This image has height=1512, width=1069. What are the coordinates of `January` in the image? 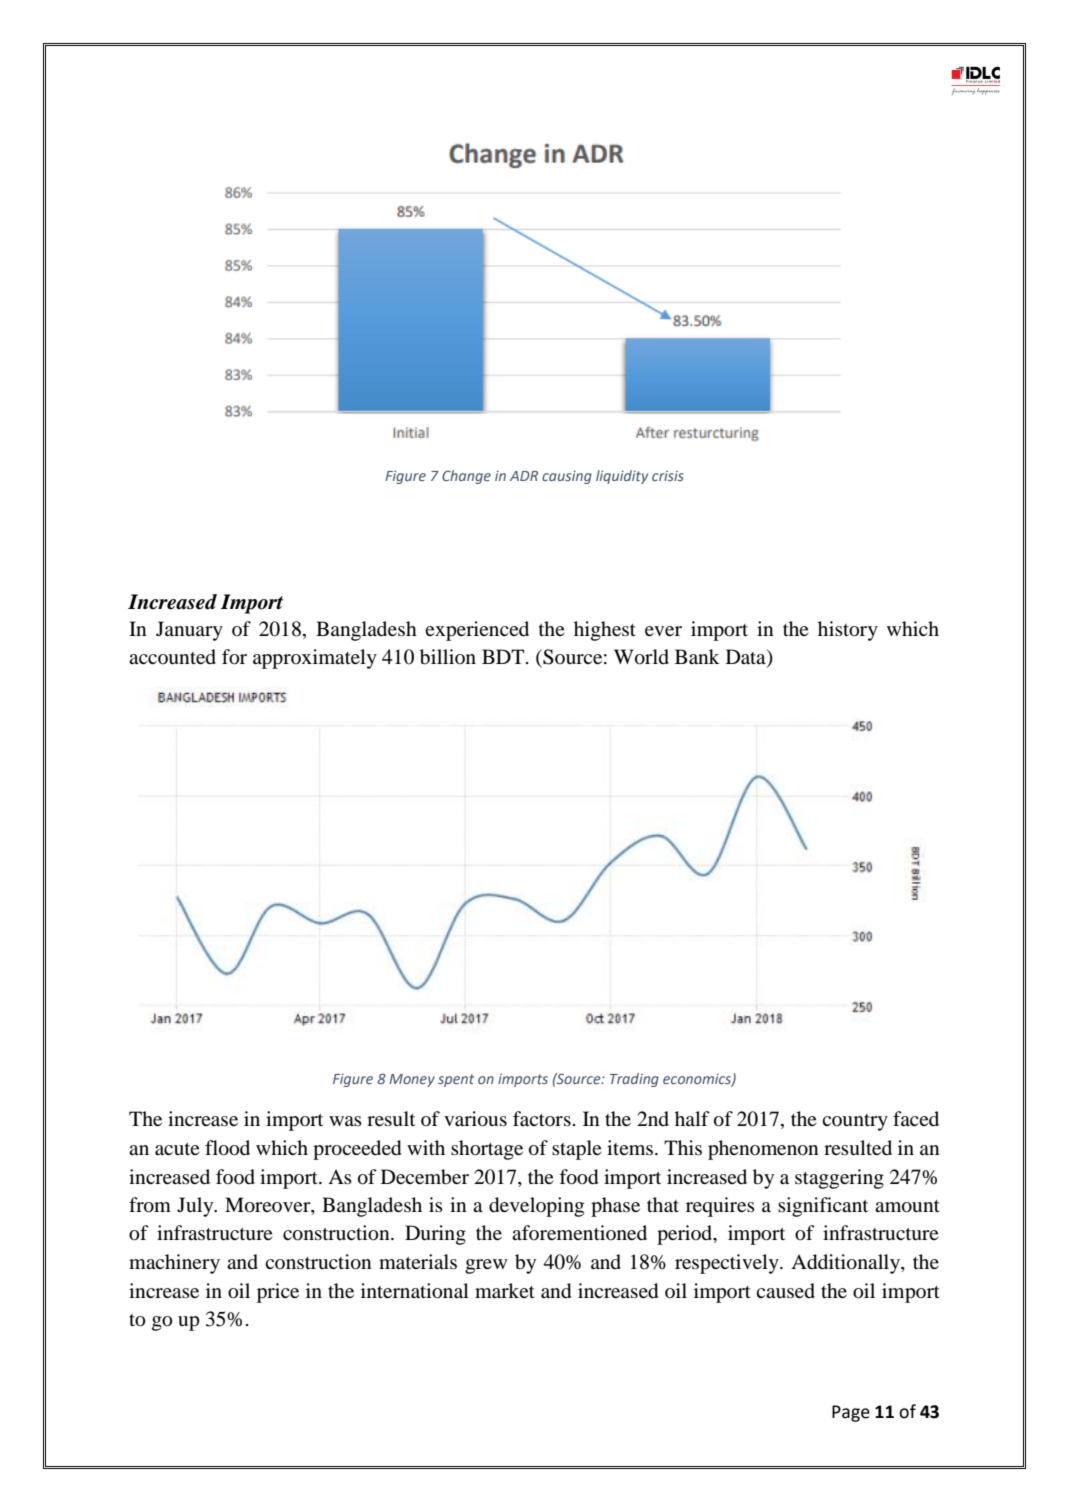 It's located at (189, 631).
